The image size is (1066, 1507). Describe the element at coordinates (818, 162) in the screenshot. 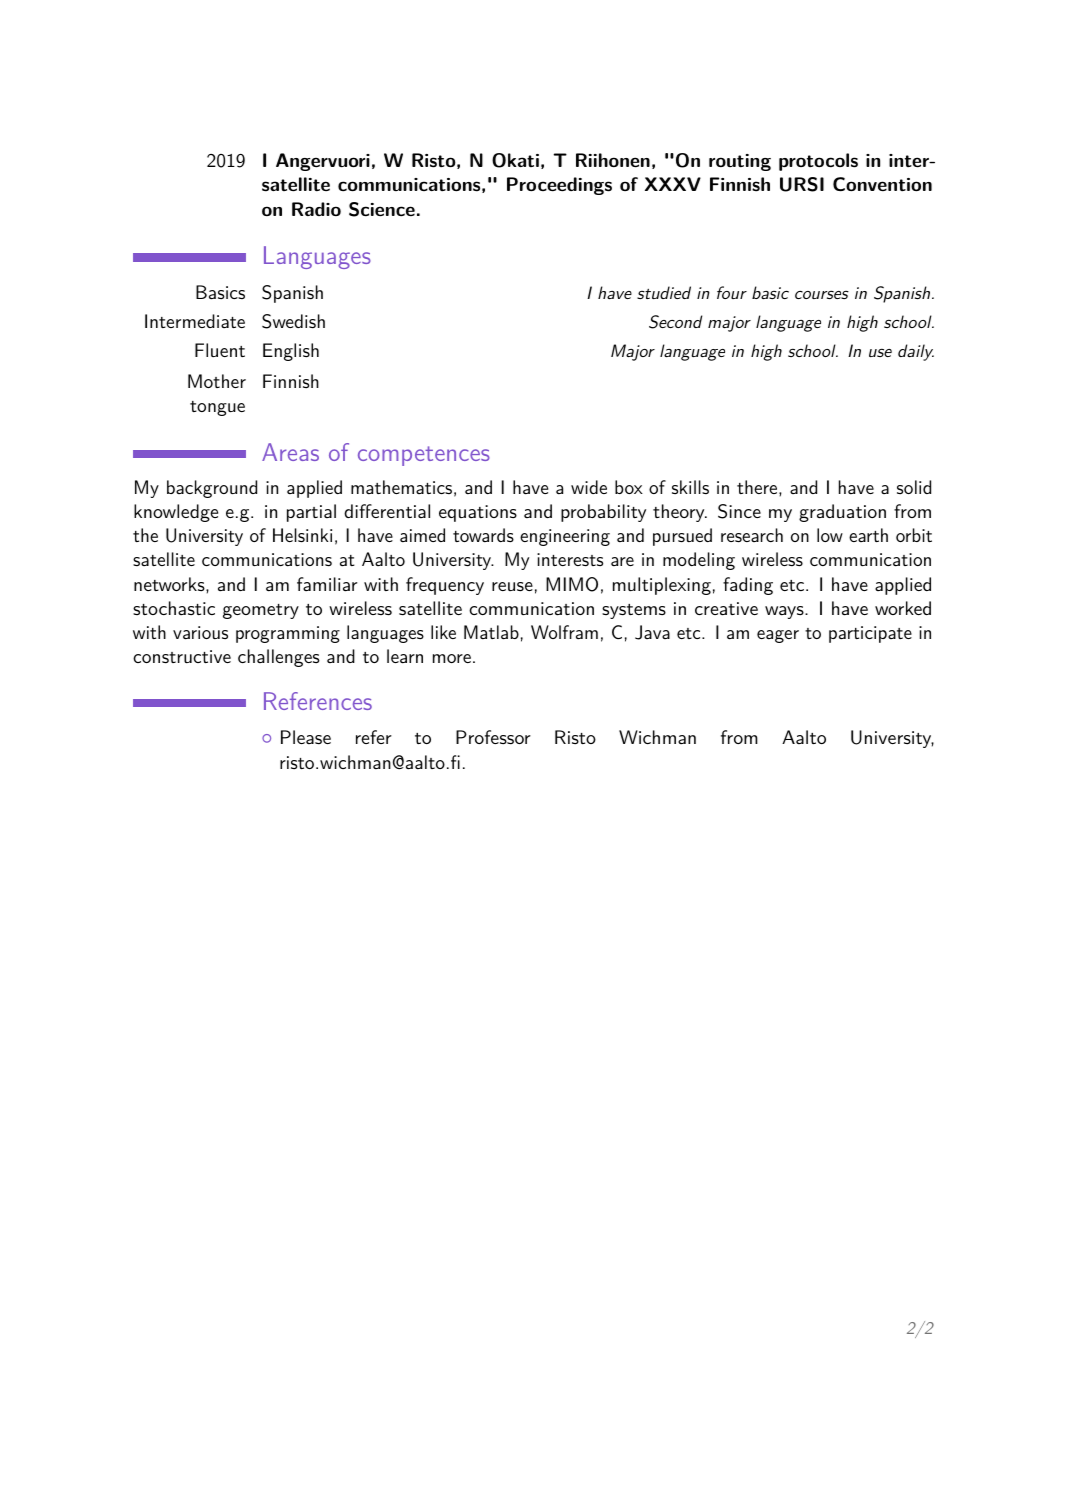

I see `protocols` at that location.
